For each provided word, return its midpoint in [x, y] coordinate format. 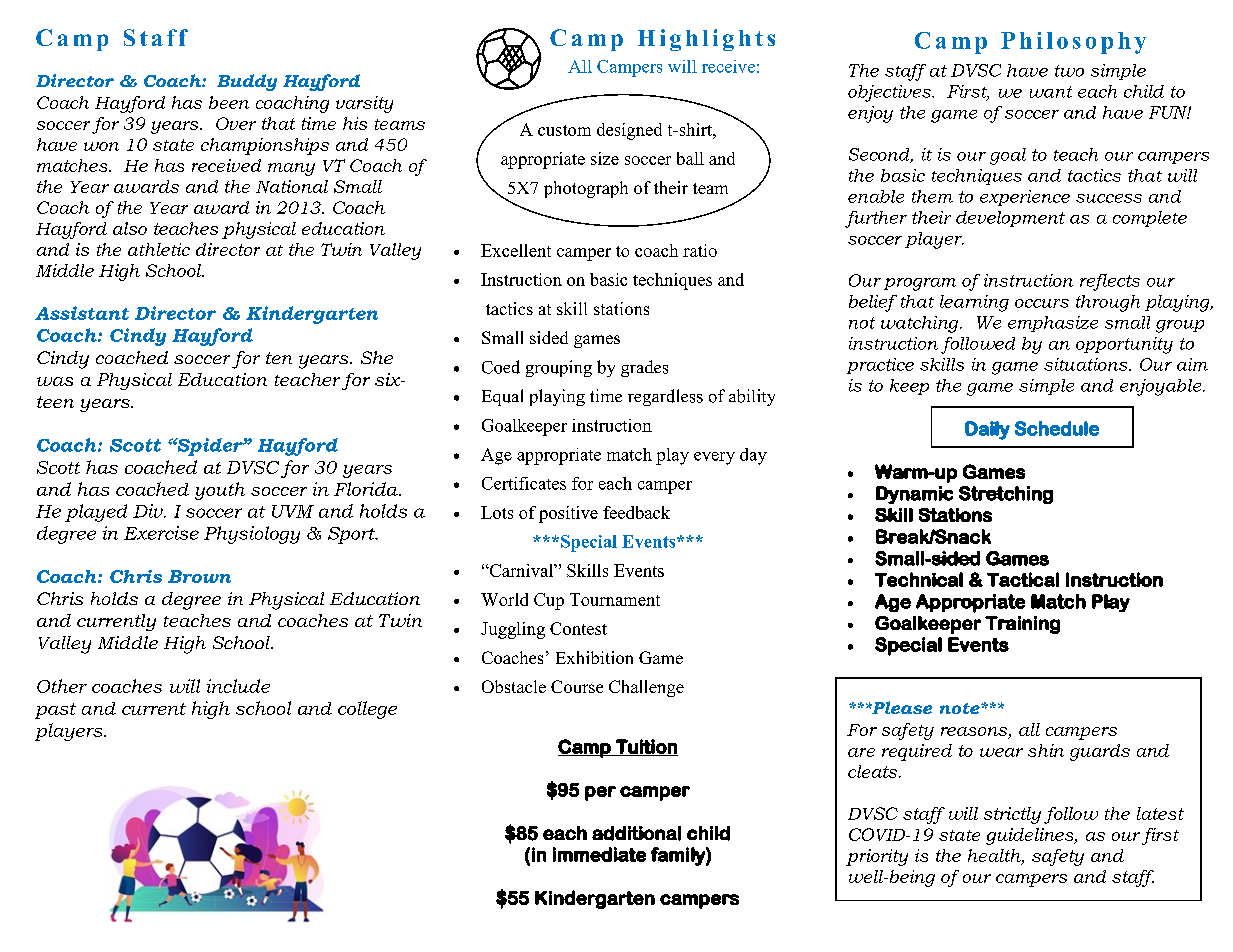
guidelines [1031, 836]
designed [629, 131]
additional [636, 833]
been [229, 102]
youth [220, 491]
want [1051, 92]
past [55, 711]
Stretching [1006, 495]
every [714, 458]
